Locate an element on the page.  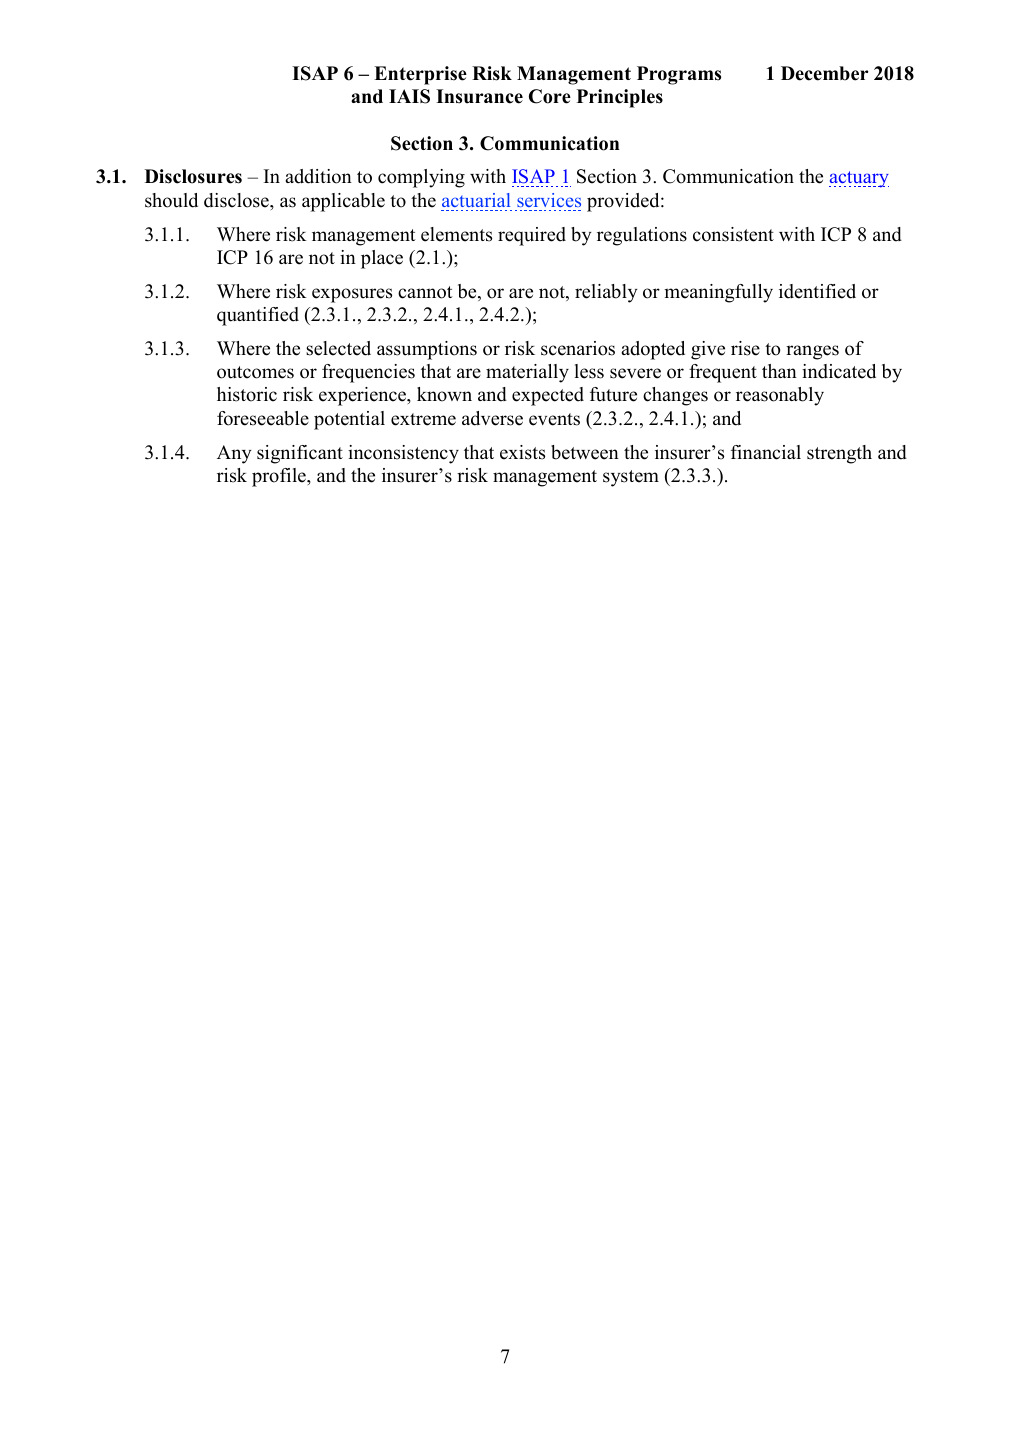
consistent is located at coordinates (733, 234).
